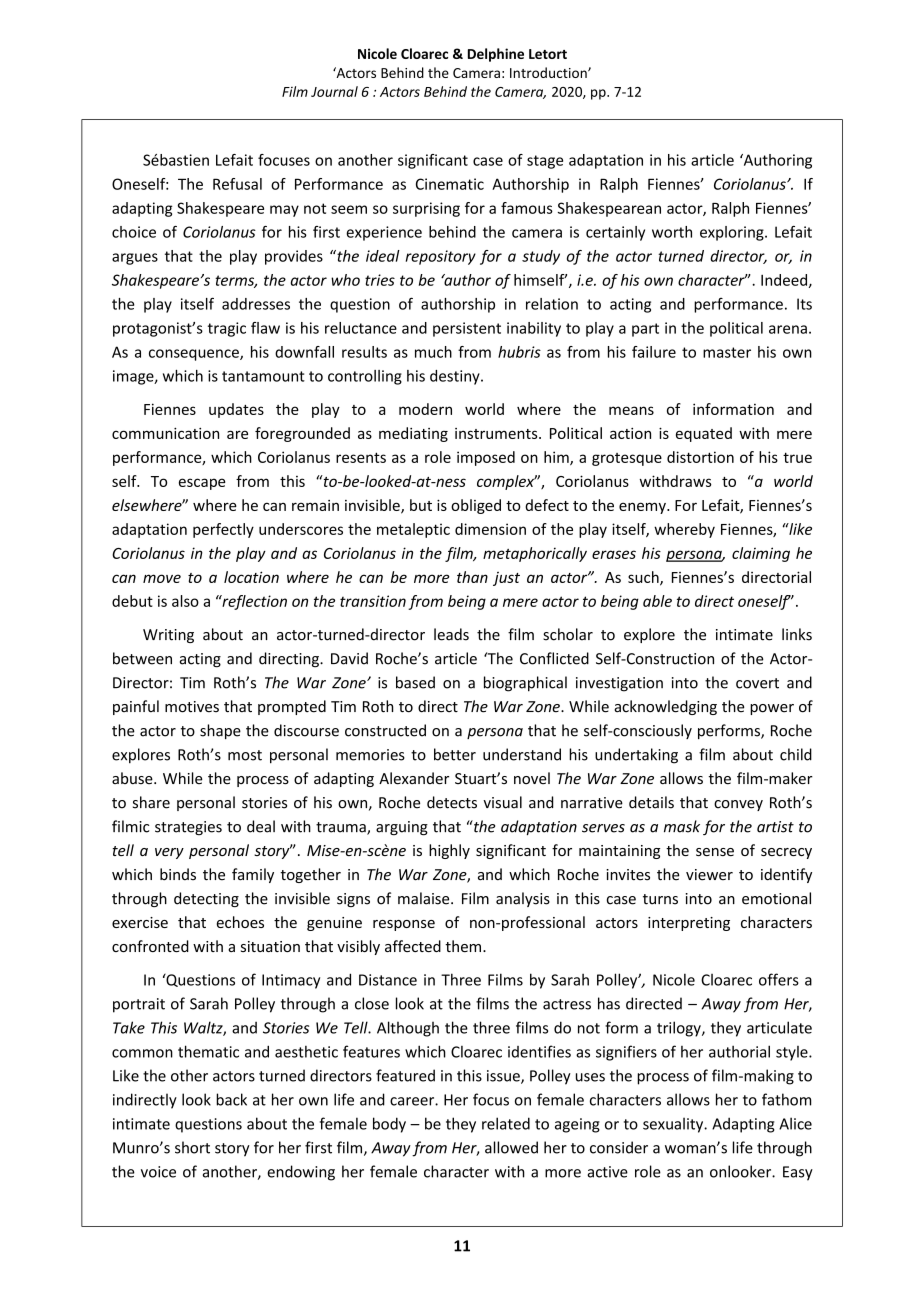 This page has height=1308, width=924. I want to click on strategies, so click(188, 828).
